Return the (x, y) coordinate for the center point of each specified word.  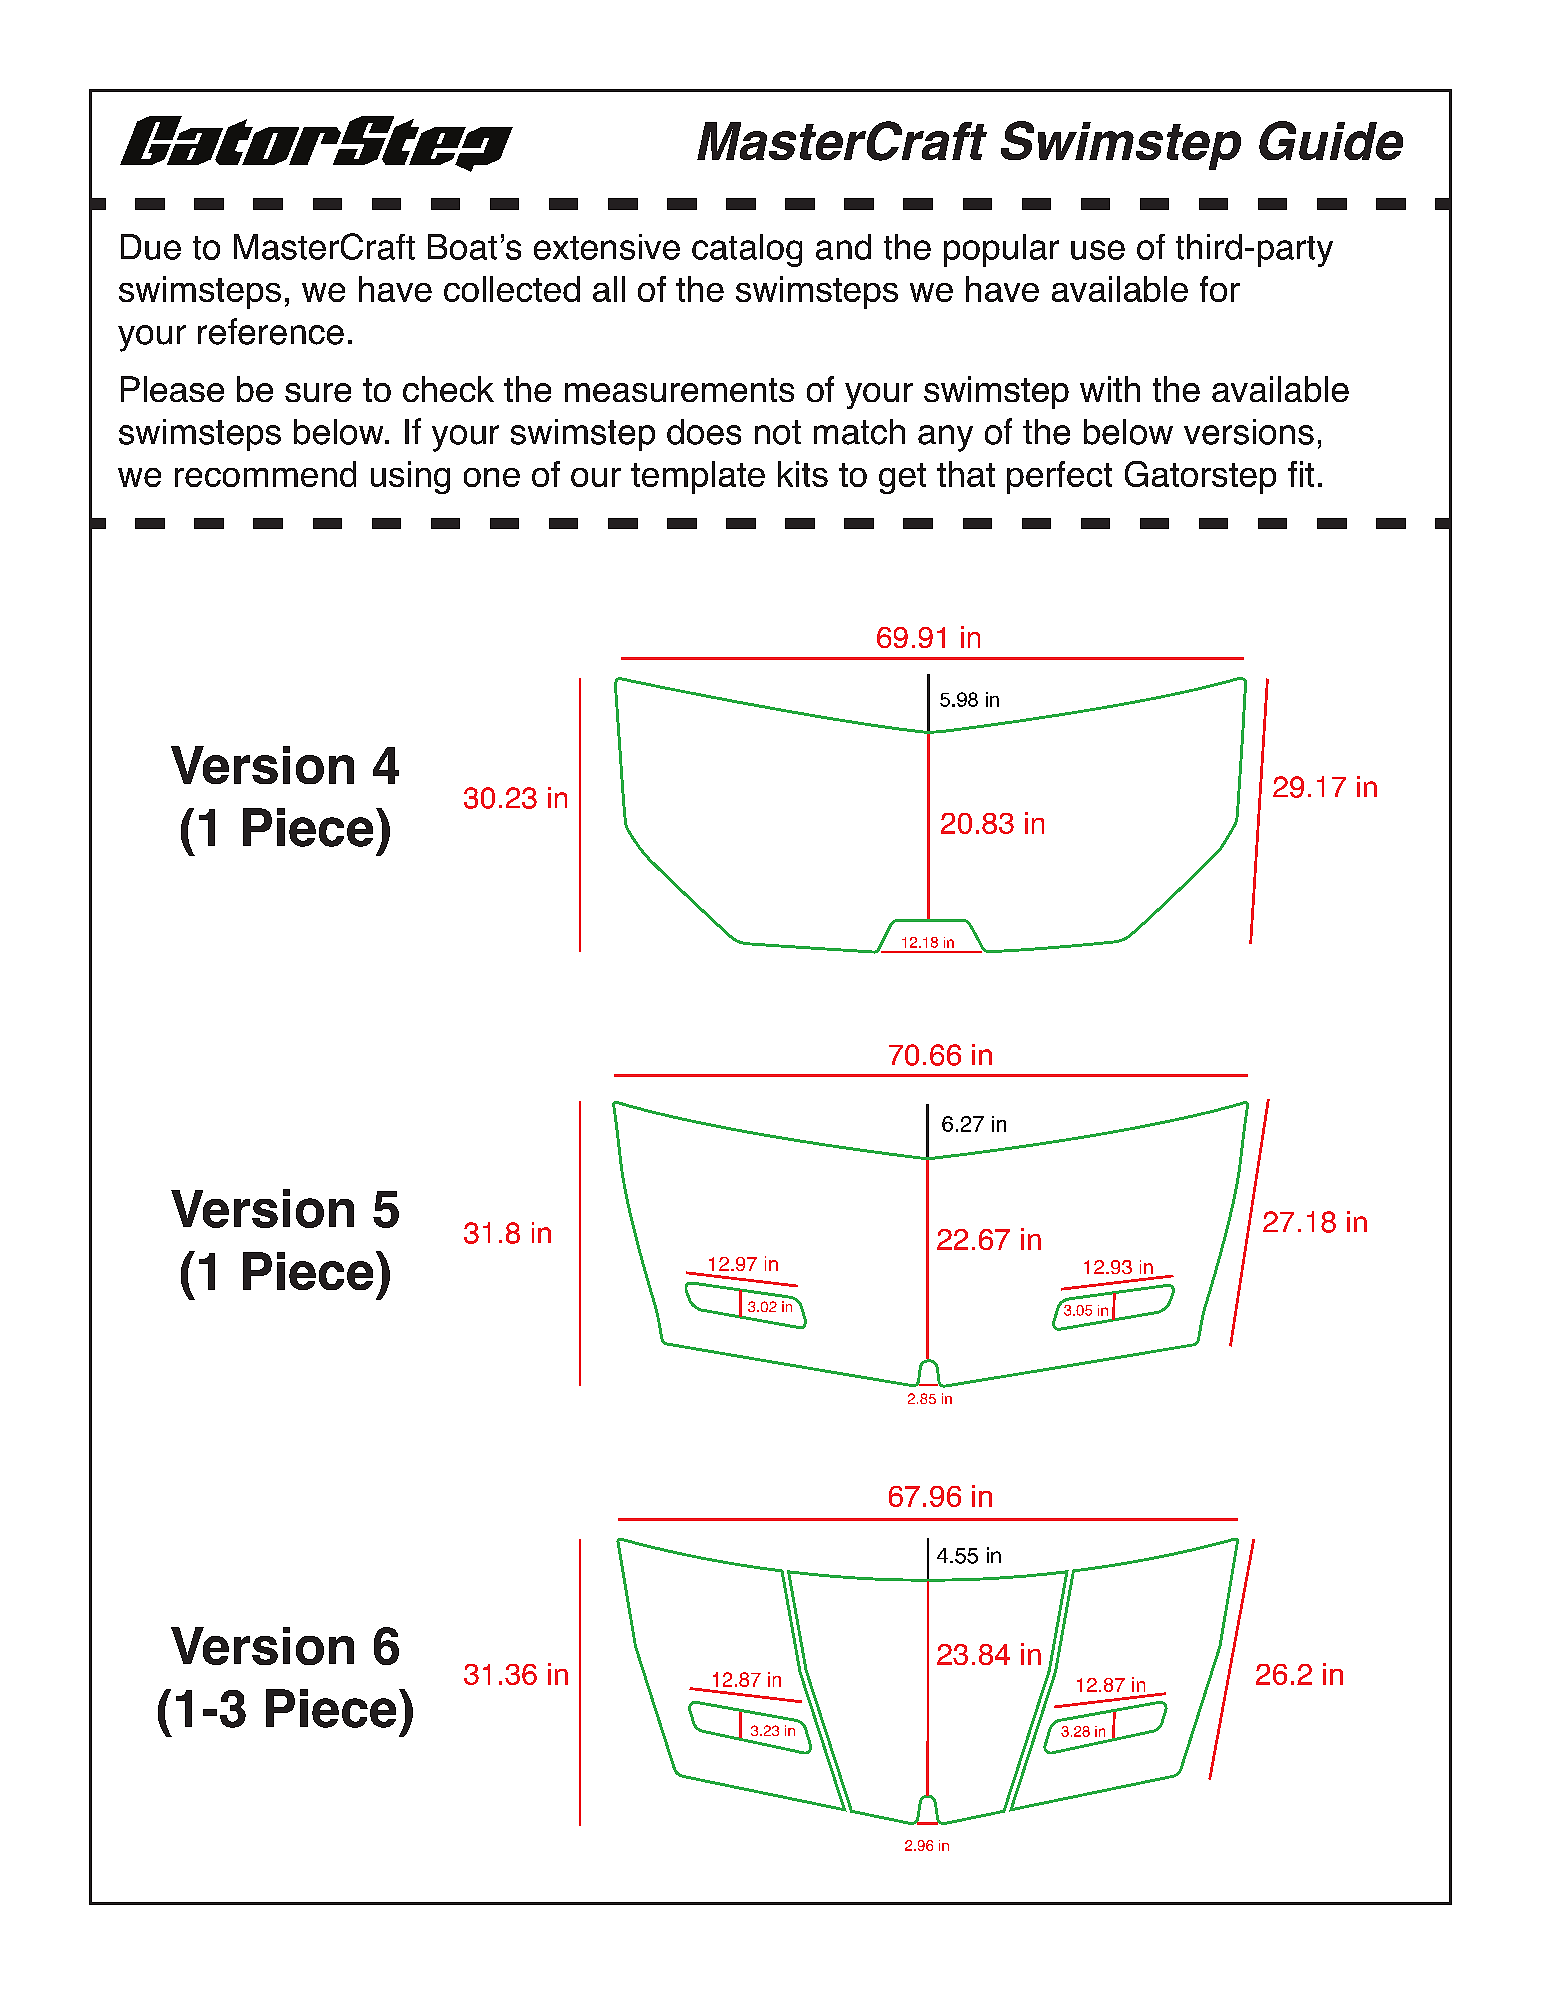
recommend (265, 474)
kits (803, 474)
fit (1301, 474)
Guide (1331, 140)
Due (151, 247)
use (1098, 250)
